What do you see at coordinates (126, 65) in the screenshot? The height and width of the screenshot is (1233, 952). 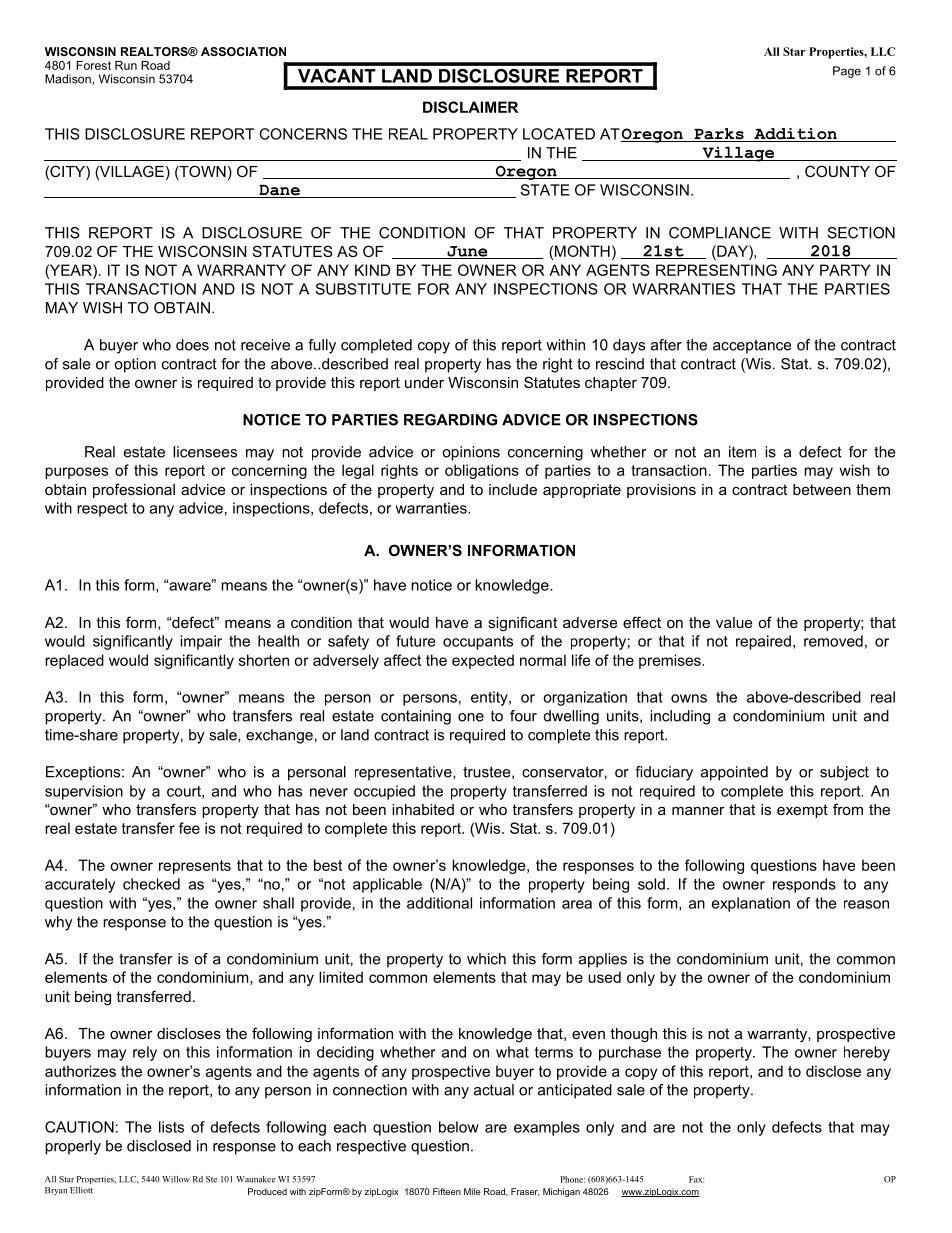 I see `Run` at bounding box center [126, 65].
